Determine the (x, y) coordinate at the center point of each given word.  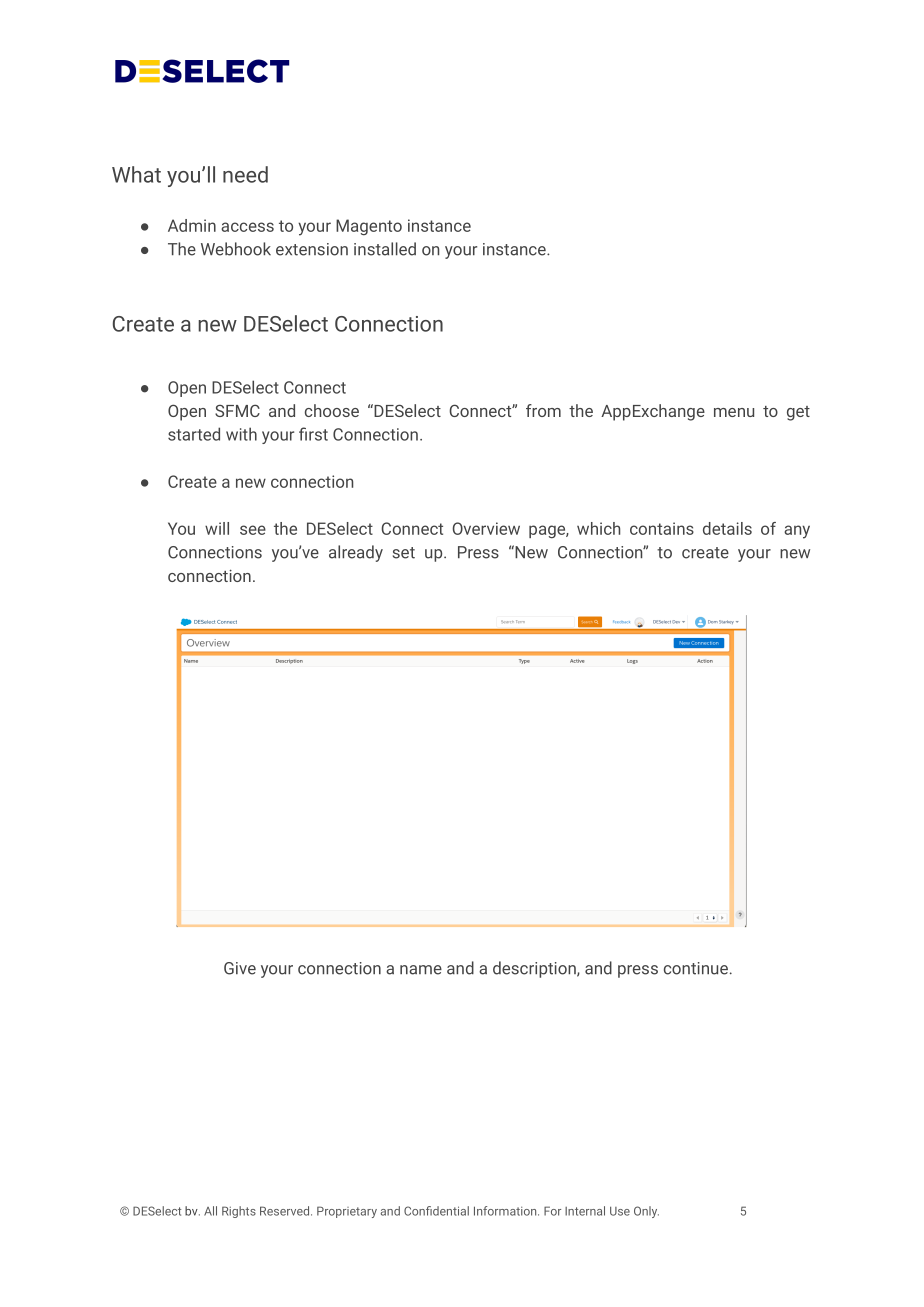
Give (240, 968)
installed (385, 249)
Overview (486, 528)
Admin (192, 225)
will (217, 528)
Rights (239, 1212)
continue (696, 968)
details (727, 528)
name (421, 970)
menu (734, 412)
